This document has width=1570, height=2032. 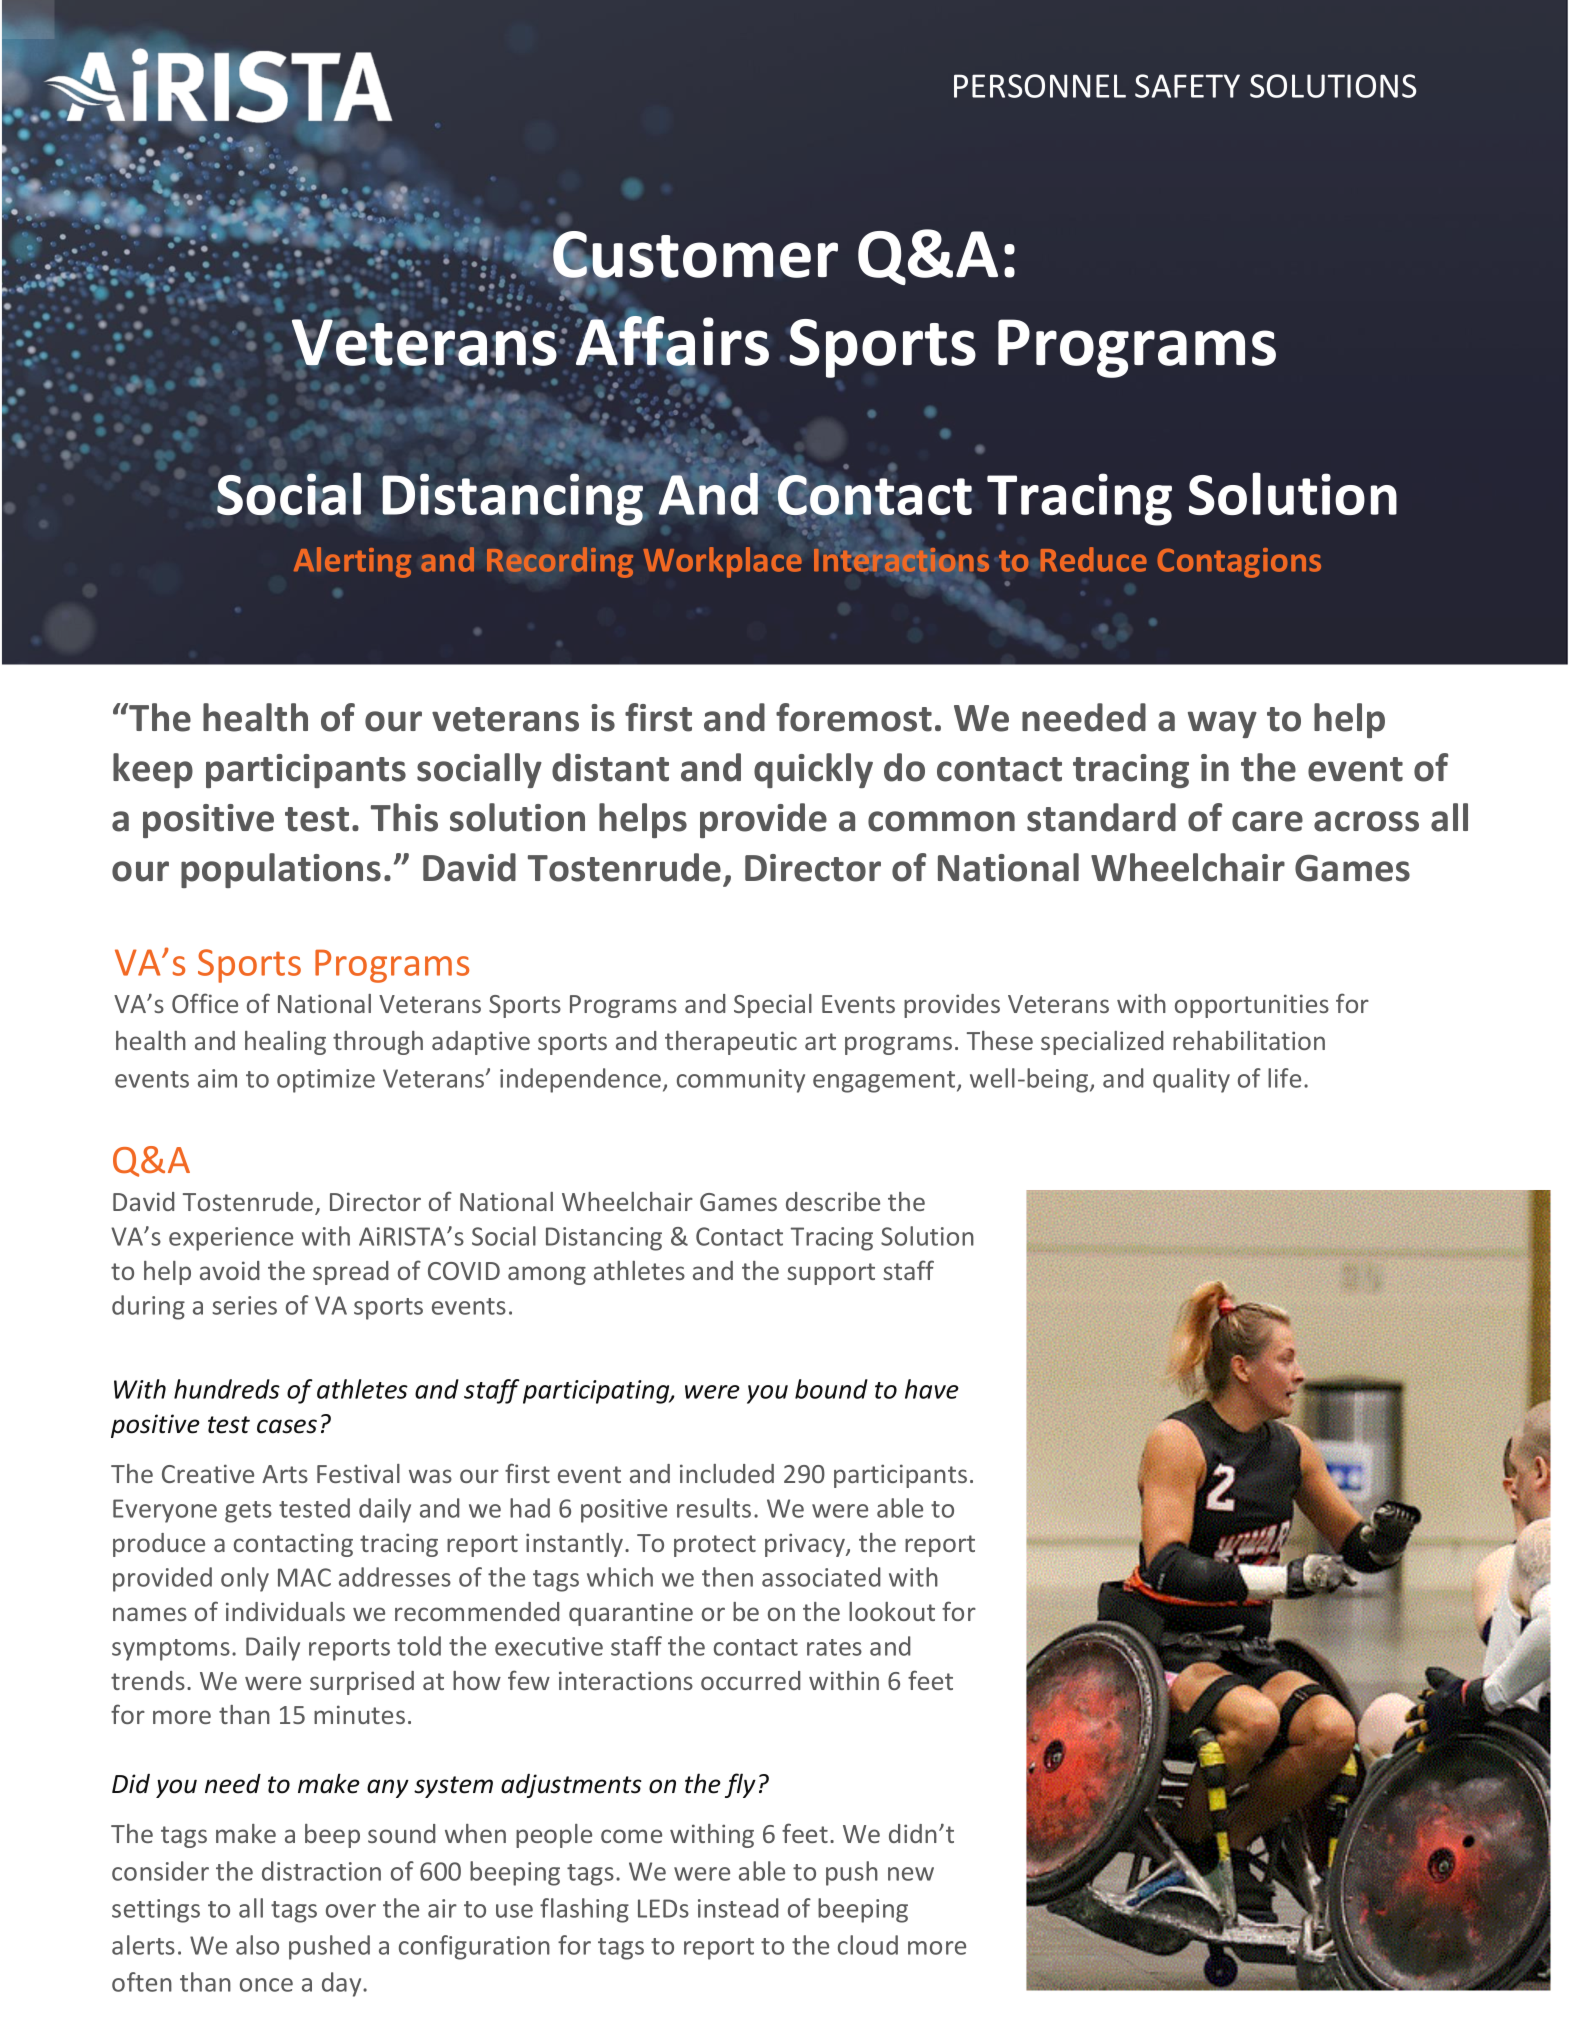 What do you see at coordinates (285, 1474) in the document?
I see `Arts` at bounding box center [285, 1474].
